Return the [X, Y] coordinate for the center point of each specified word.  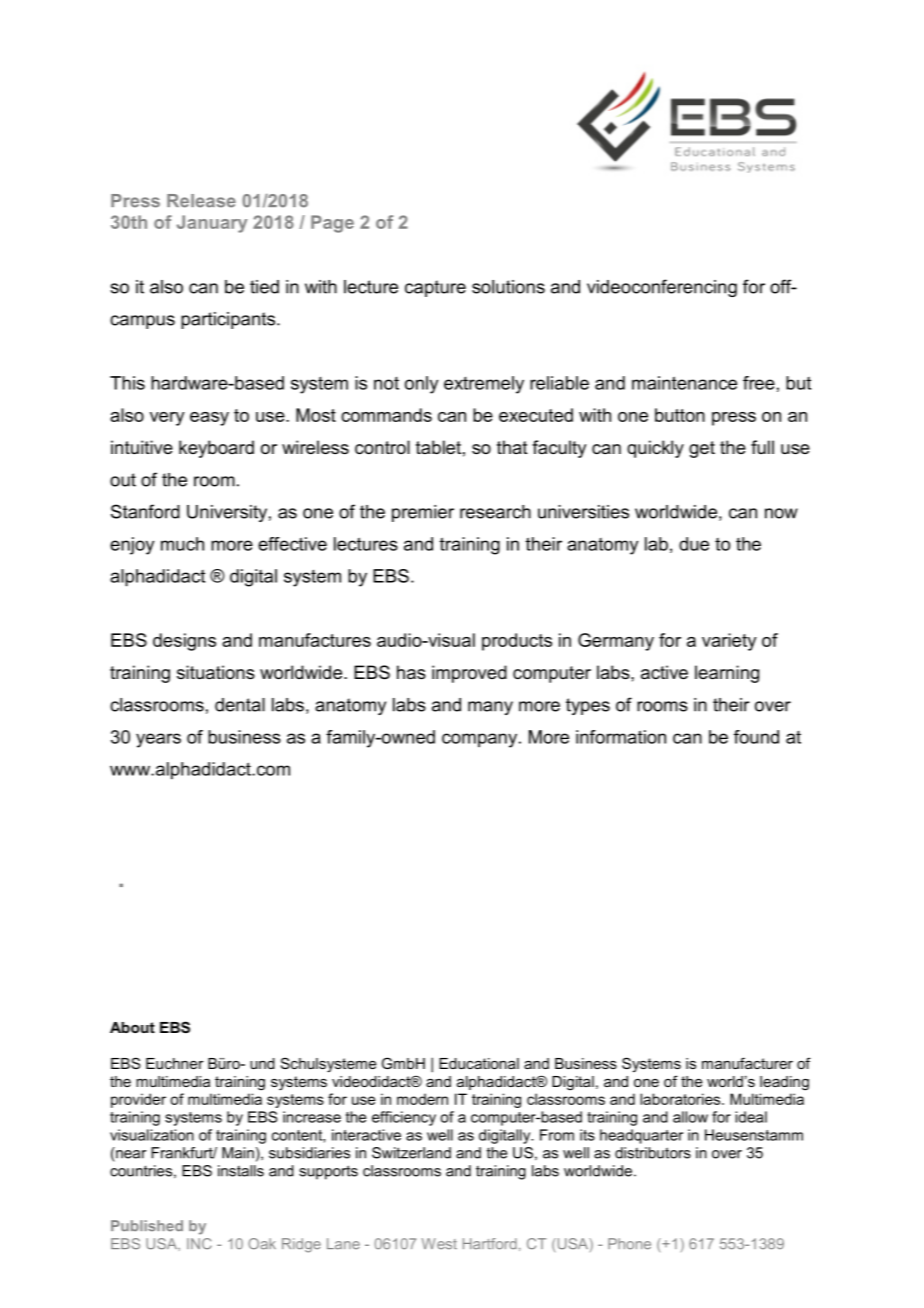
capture [435, 288]
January [212, 224]
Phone [629, 1244]
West [439, 1244]
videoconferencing [662, 288]
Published [147, 1226]
